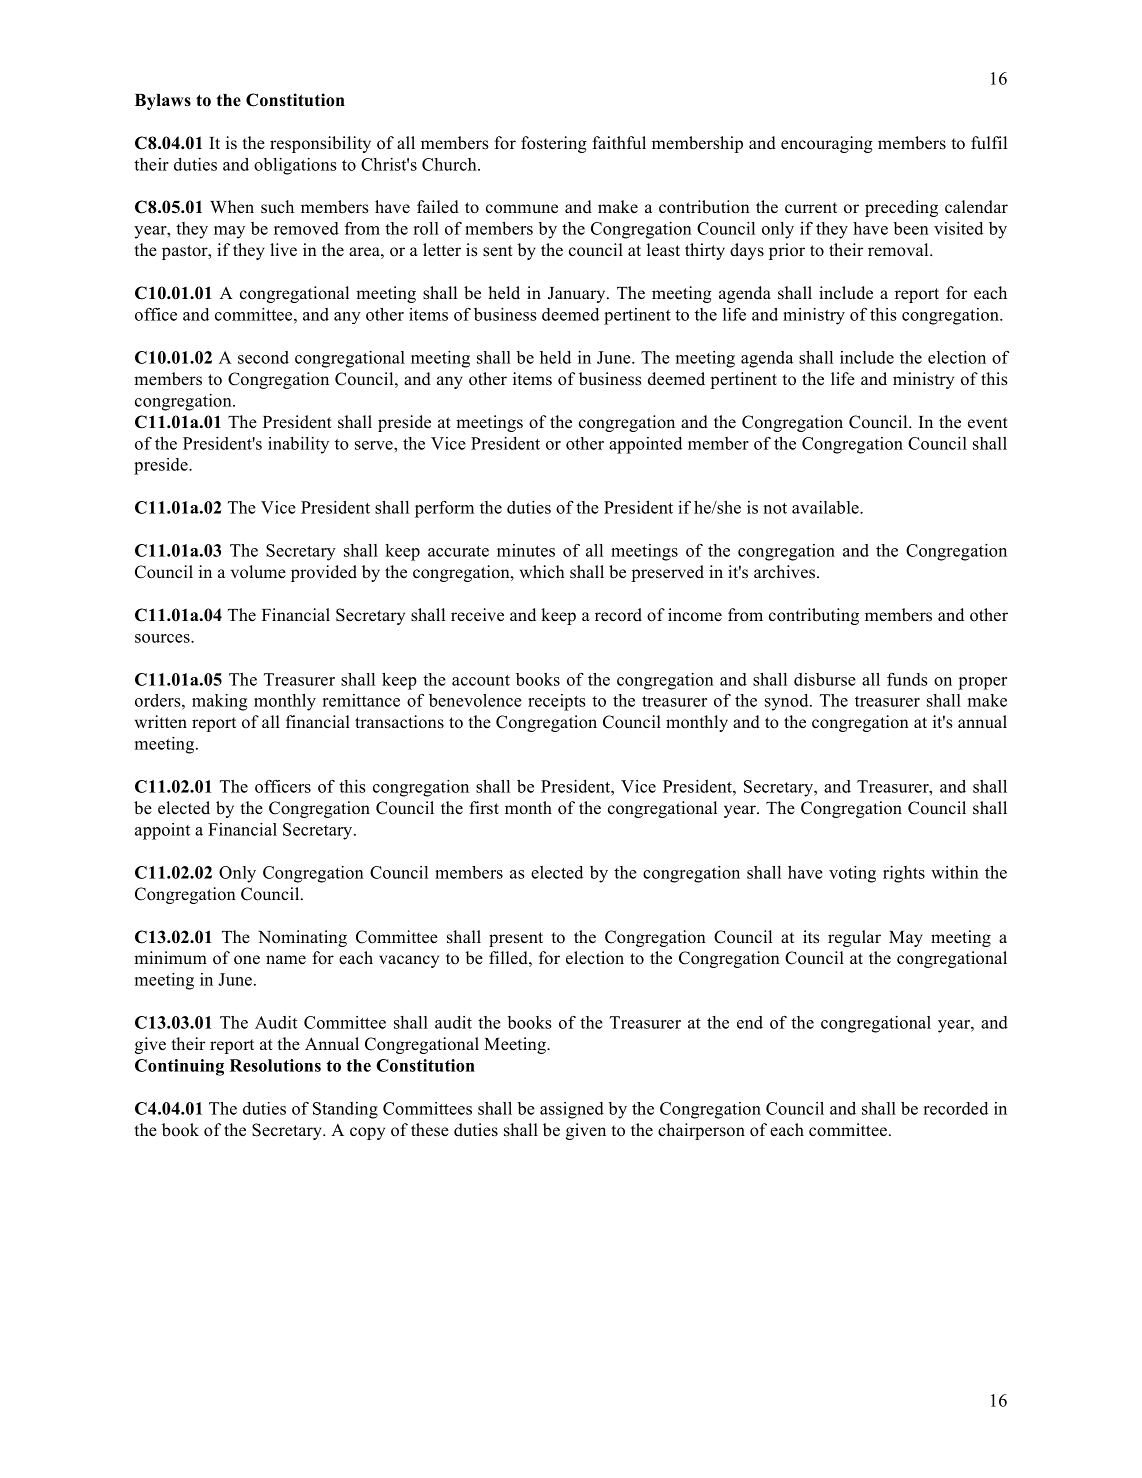  Describe the element at coordinates (258, 572) in the image. I see `volume` at that location.
